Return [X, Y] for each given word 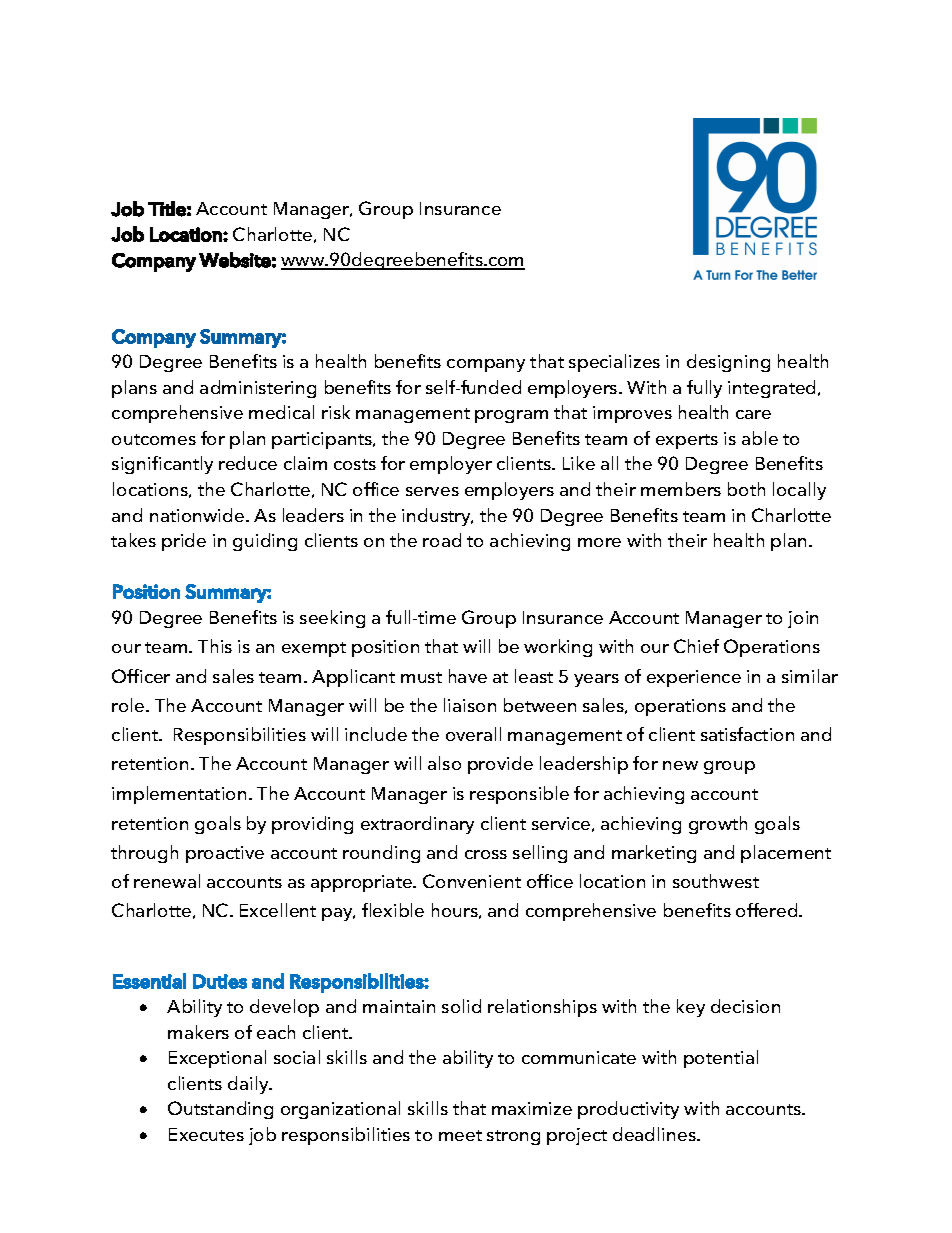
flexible [393, 910]
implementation [179, 795]
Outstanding [220, 1110]
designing [728, 363]
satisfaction [747, 734]
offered [768, 910]
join [803, 619]
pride [184, 542]
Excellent [278, 910]
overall [473, 734]
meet [460, 1135]
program [511, 416]
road [442, 540]
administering [258, 389]
